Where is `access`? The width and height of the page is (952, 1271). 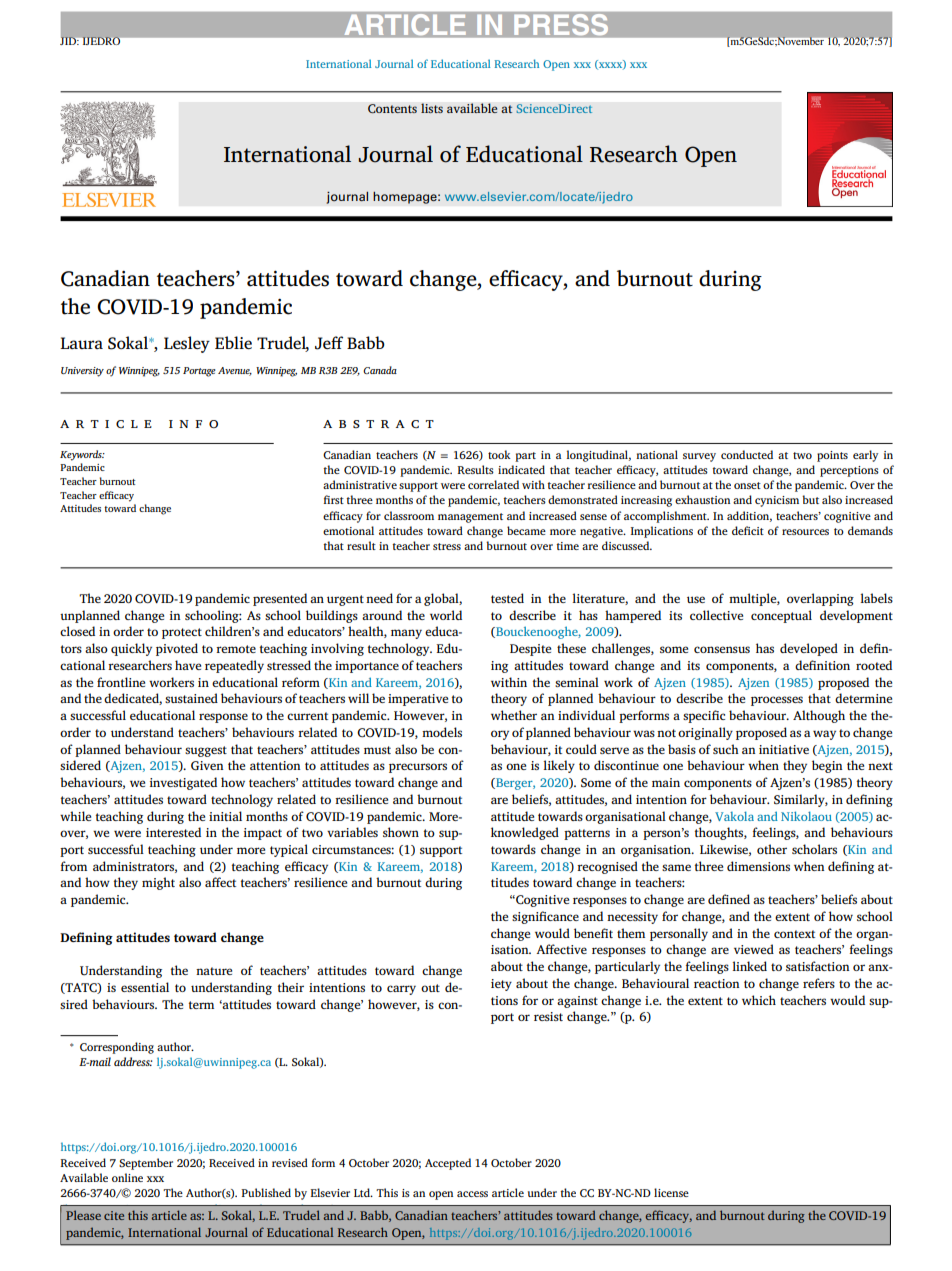
access is located at coordinates (472, 1194).
